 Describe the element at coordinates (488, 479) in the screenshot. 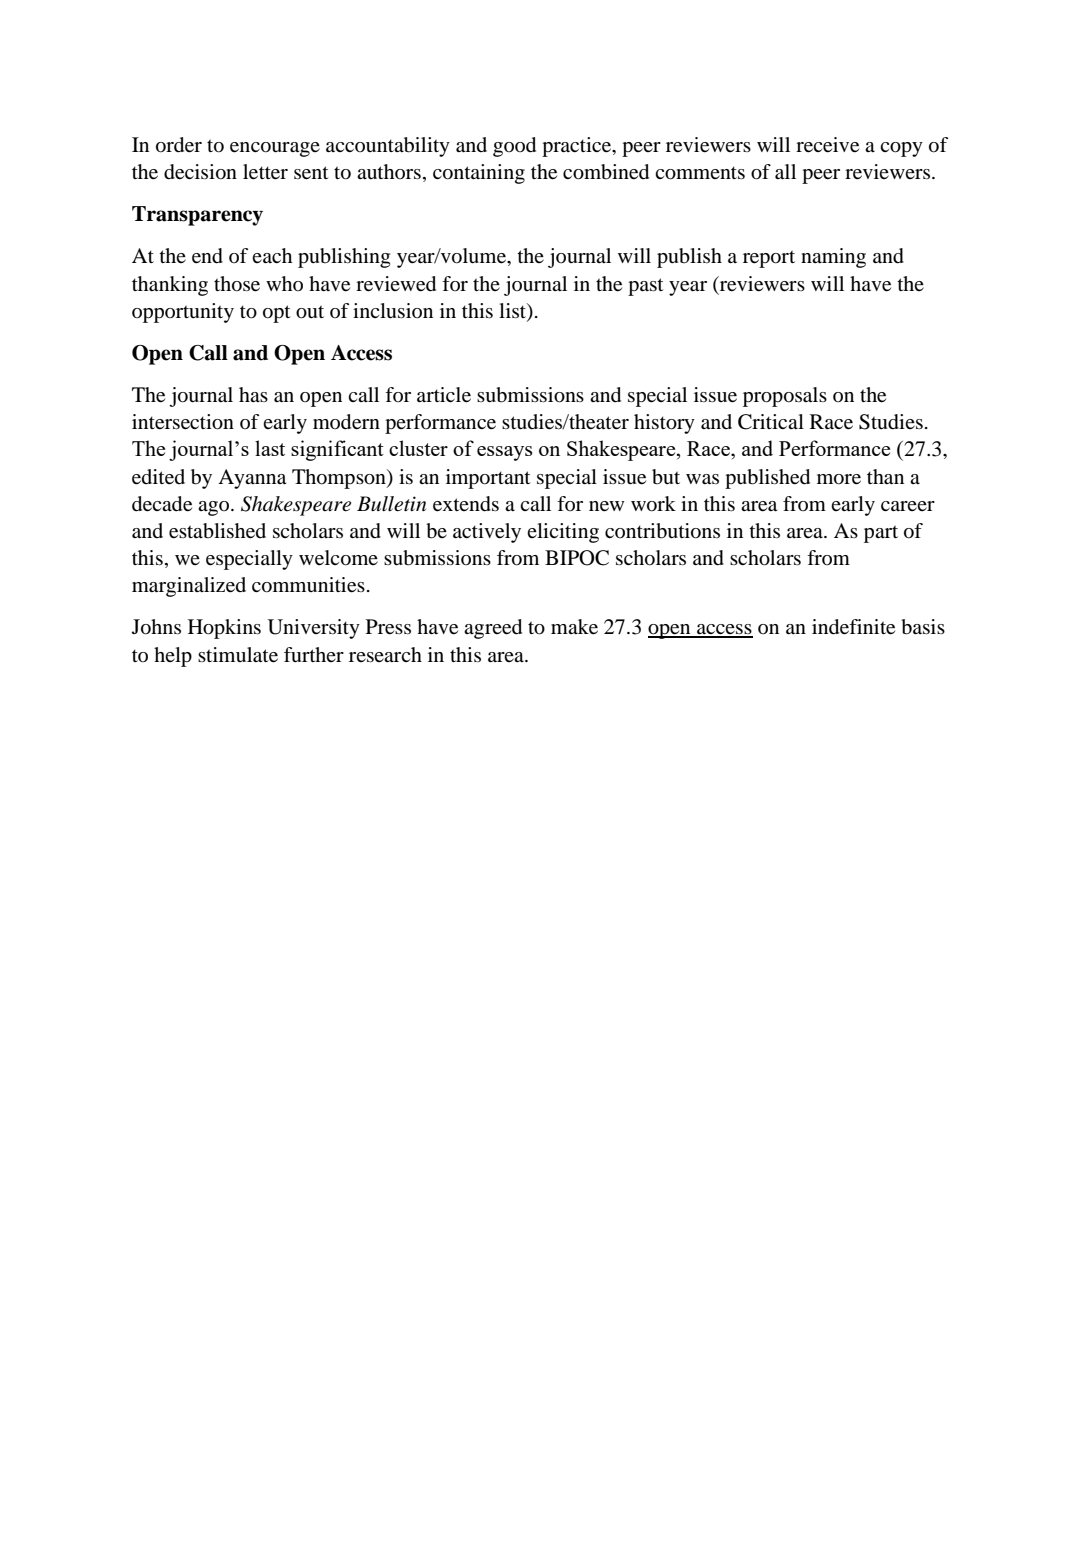

I see `important` at that location.
